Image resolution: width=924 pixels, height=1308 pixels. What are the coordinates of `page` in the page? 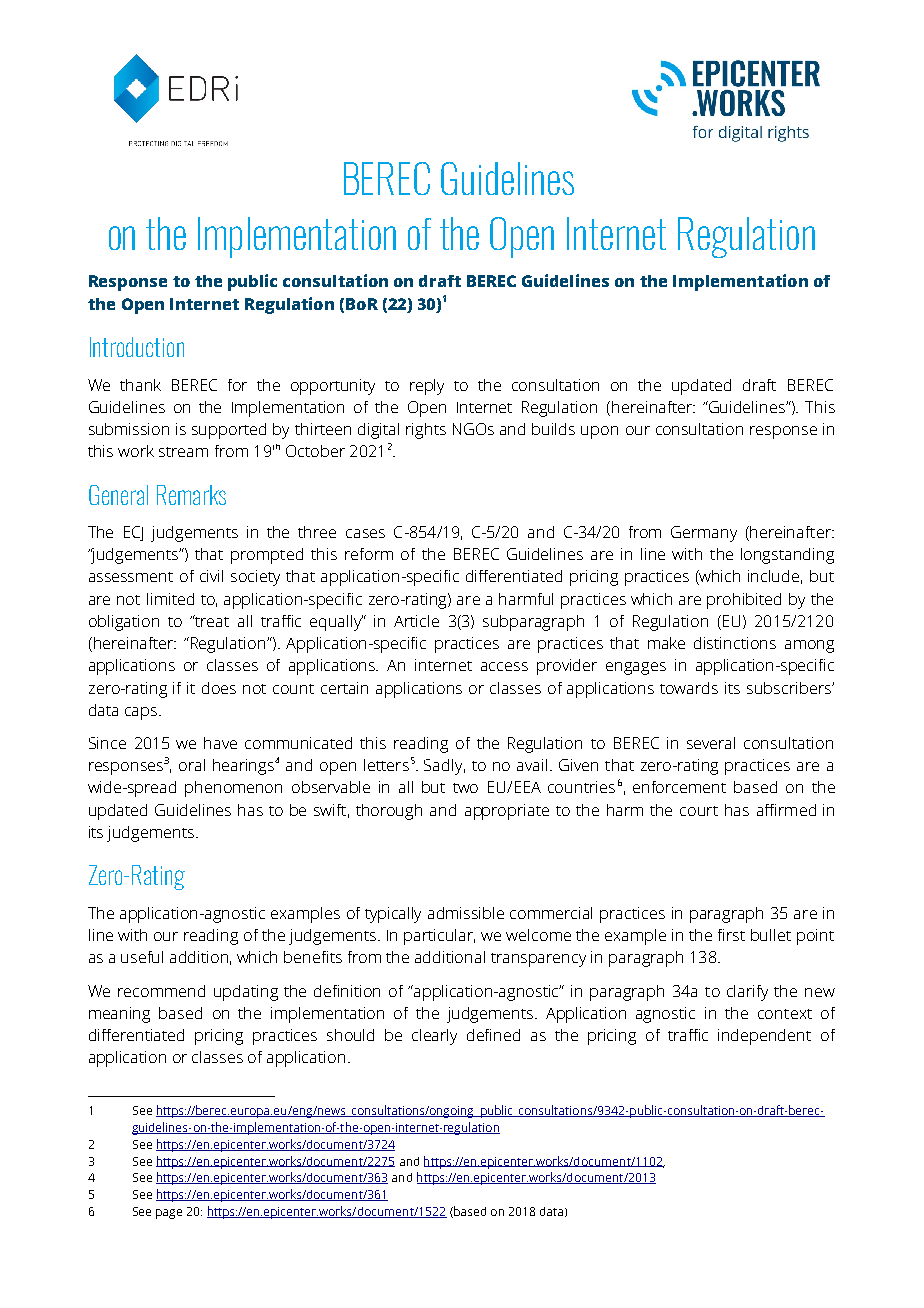 It's located at (169, 1214).
